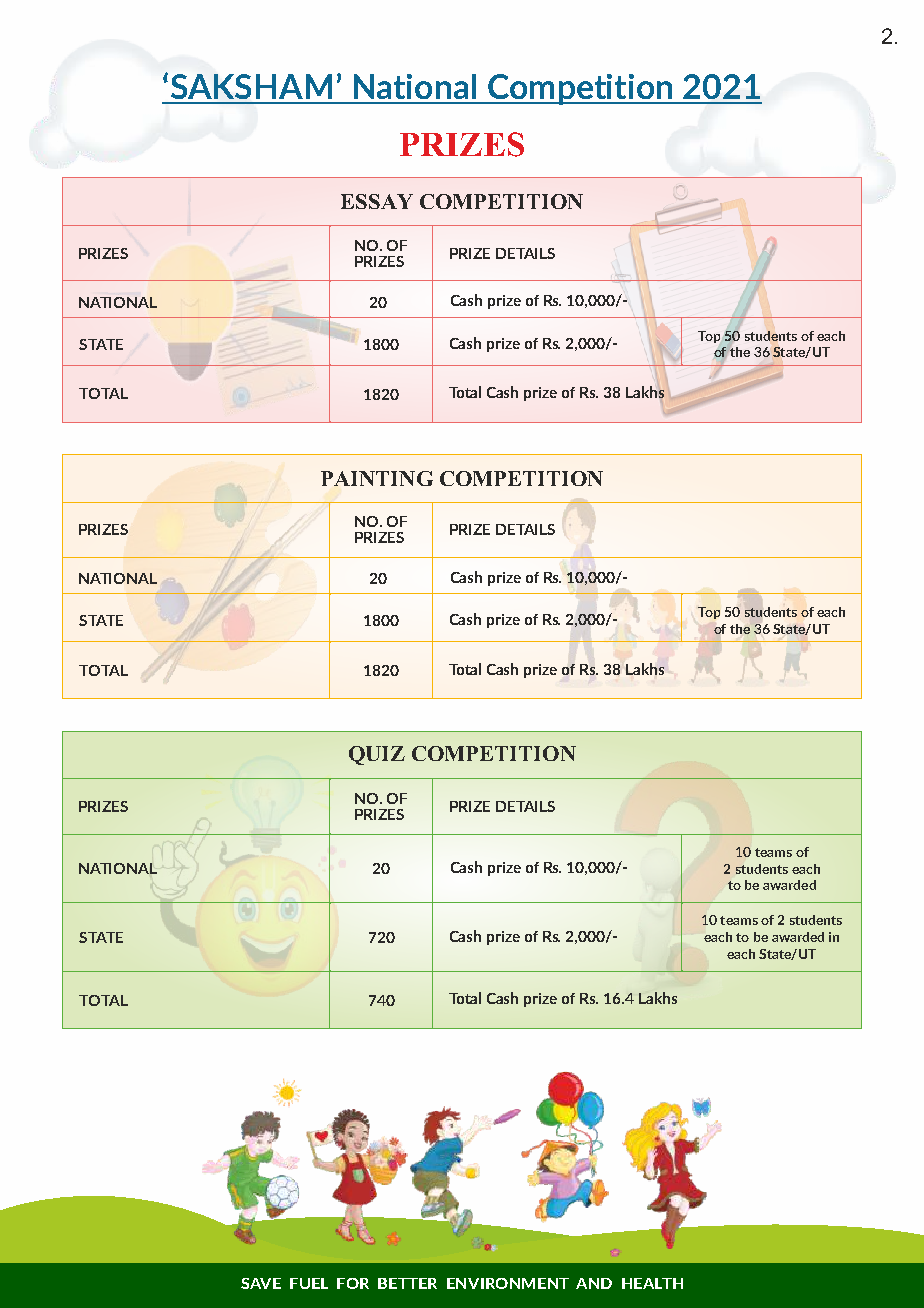  Describe the element at coordinates (407, 1283) in the screenshot. I see `BETTER` at that location.
